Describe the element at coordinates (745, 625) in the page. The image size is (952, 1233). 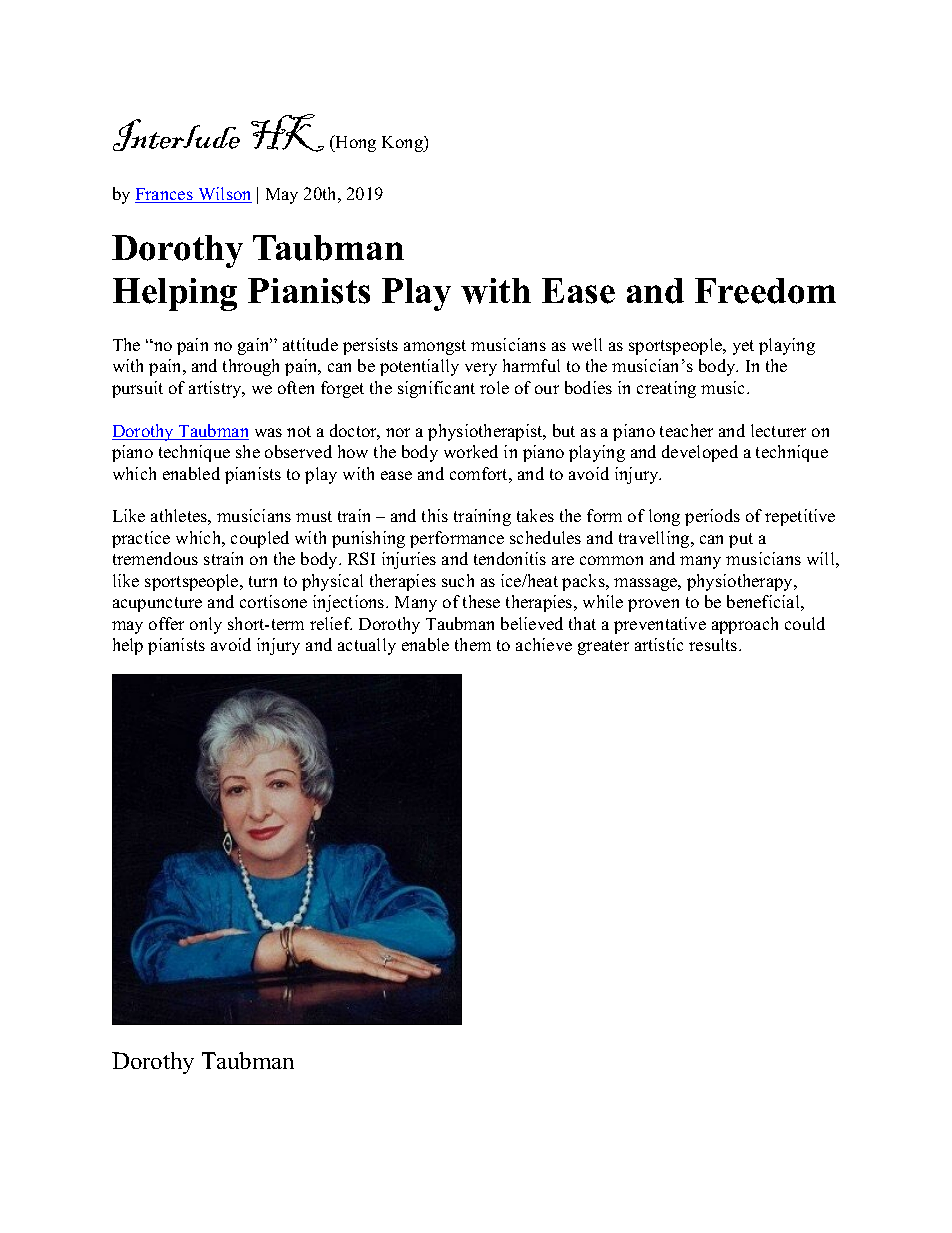
I see `approach` at that location.
